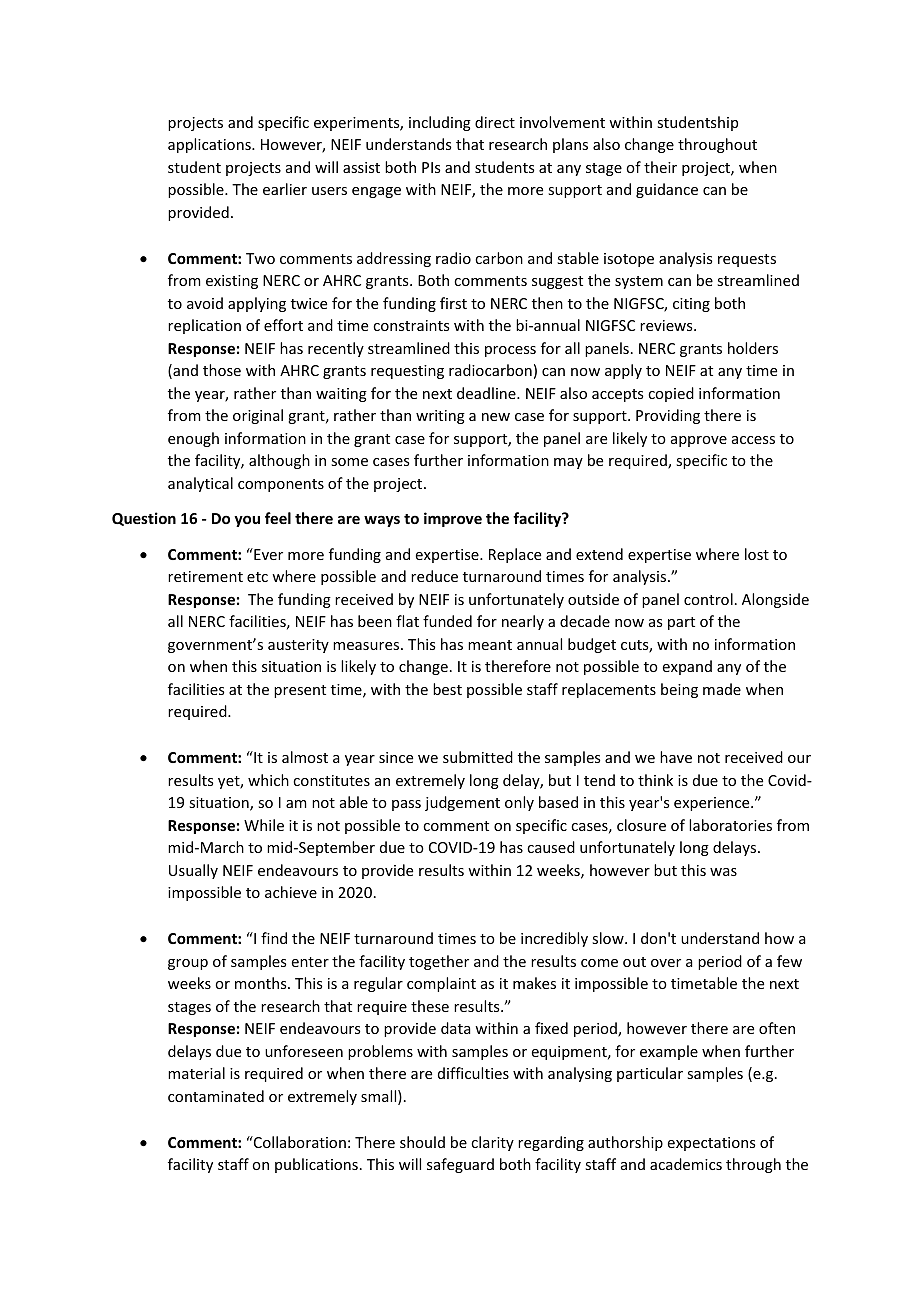  Describe the element at coordinates (453, 519) in the screenshot. I see `improve` at that location.
